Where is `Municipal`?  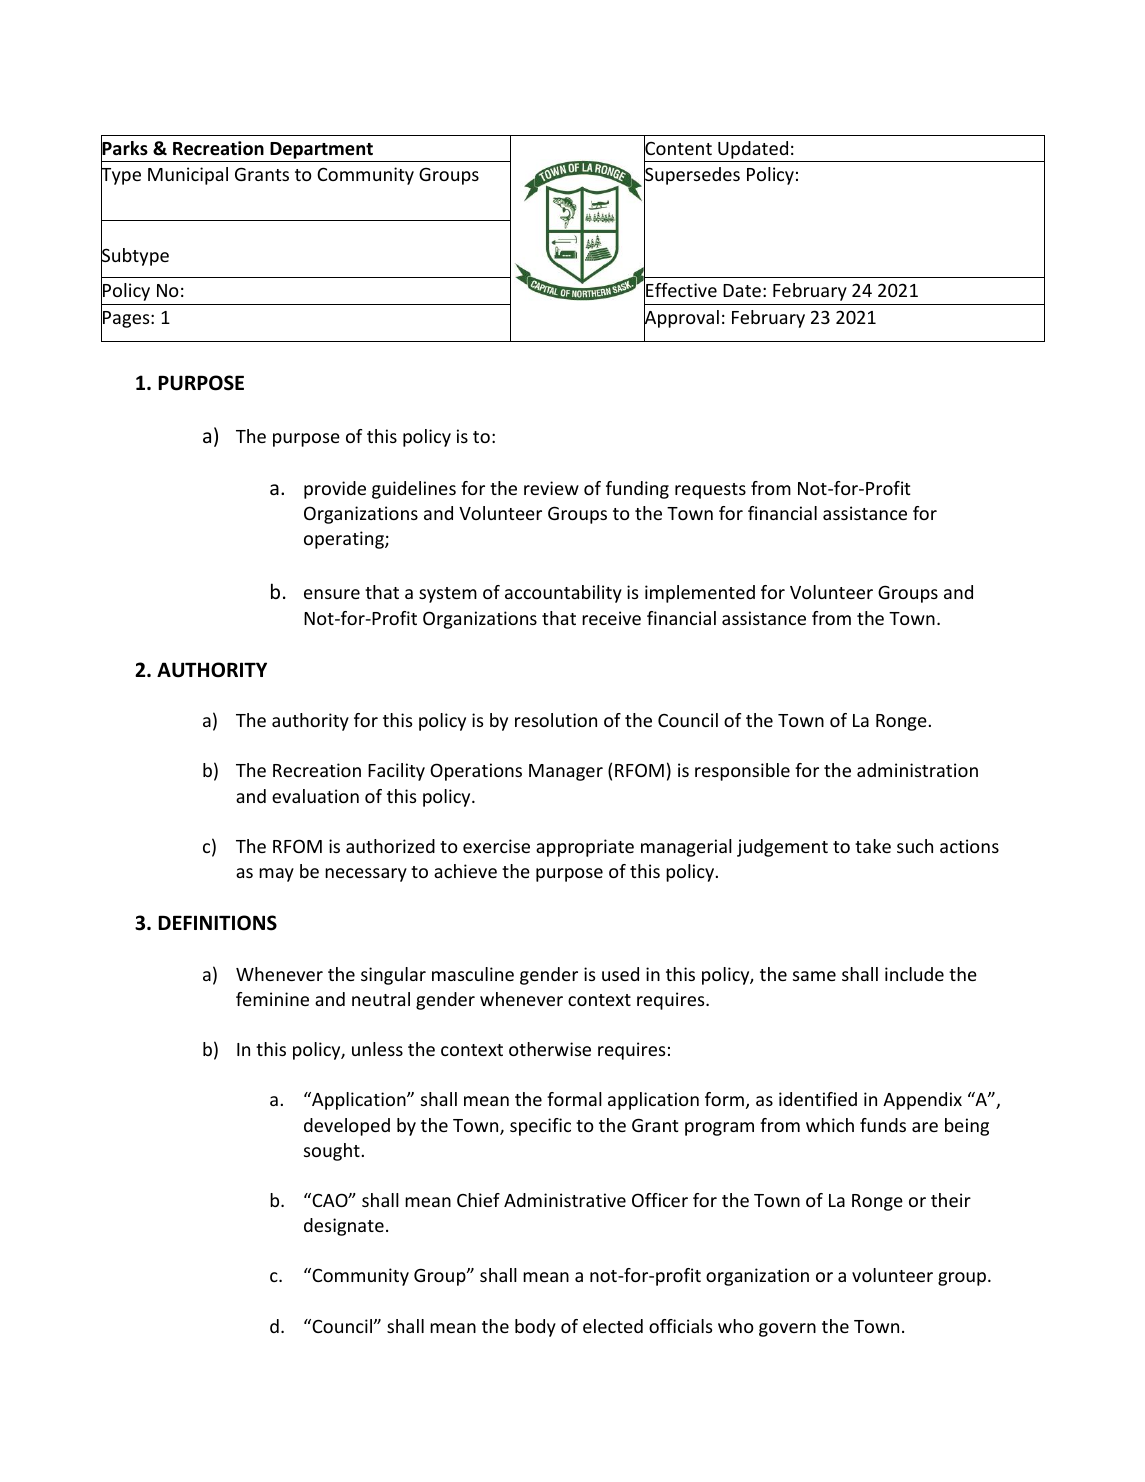 Municipal is located at coordinates (188, 176).
